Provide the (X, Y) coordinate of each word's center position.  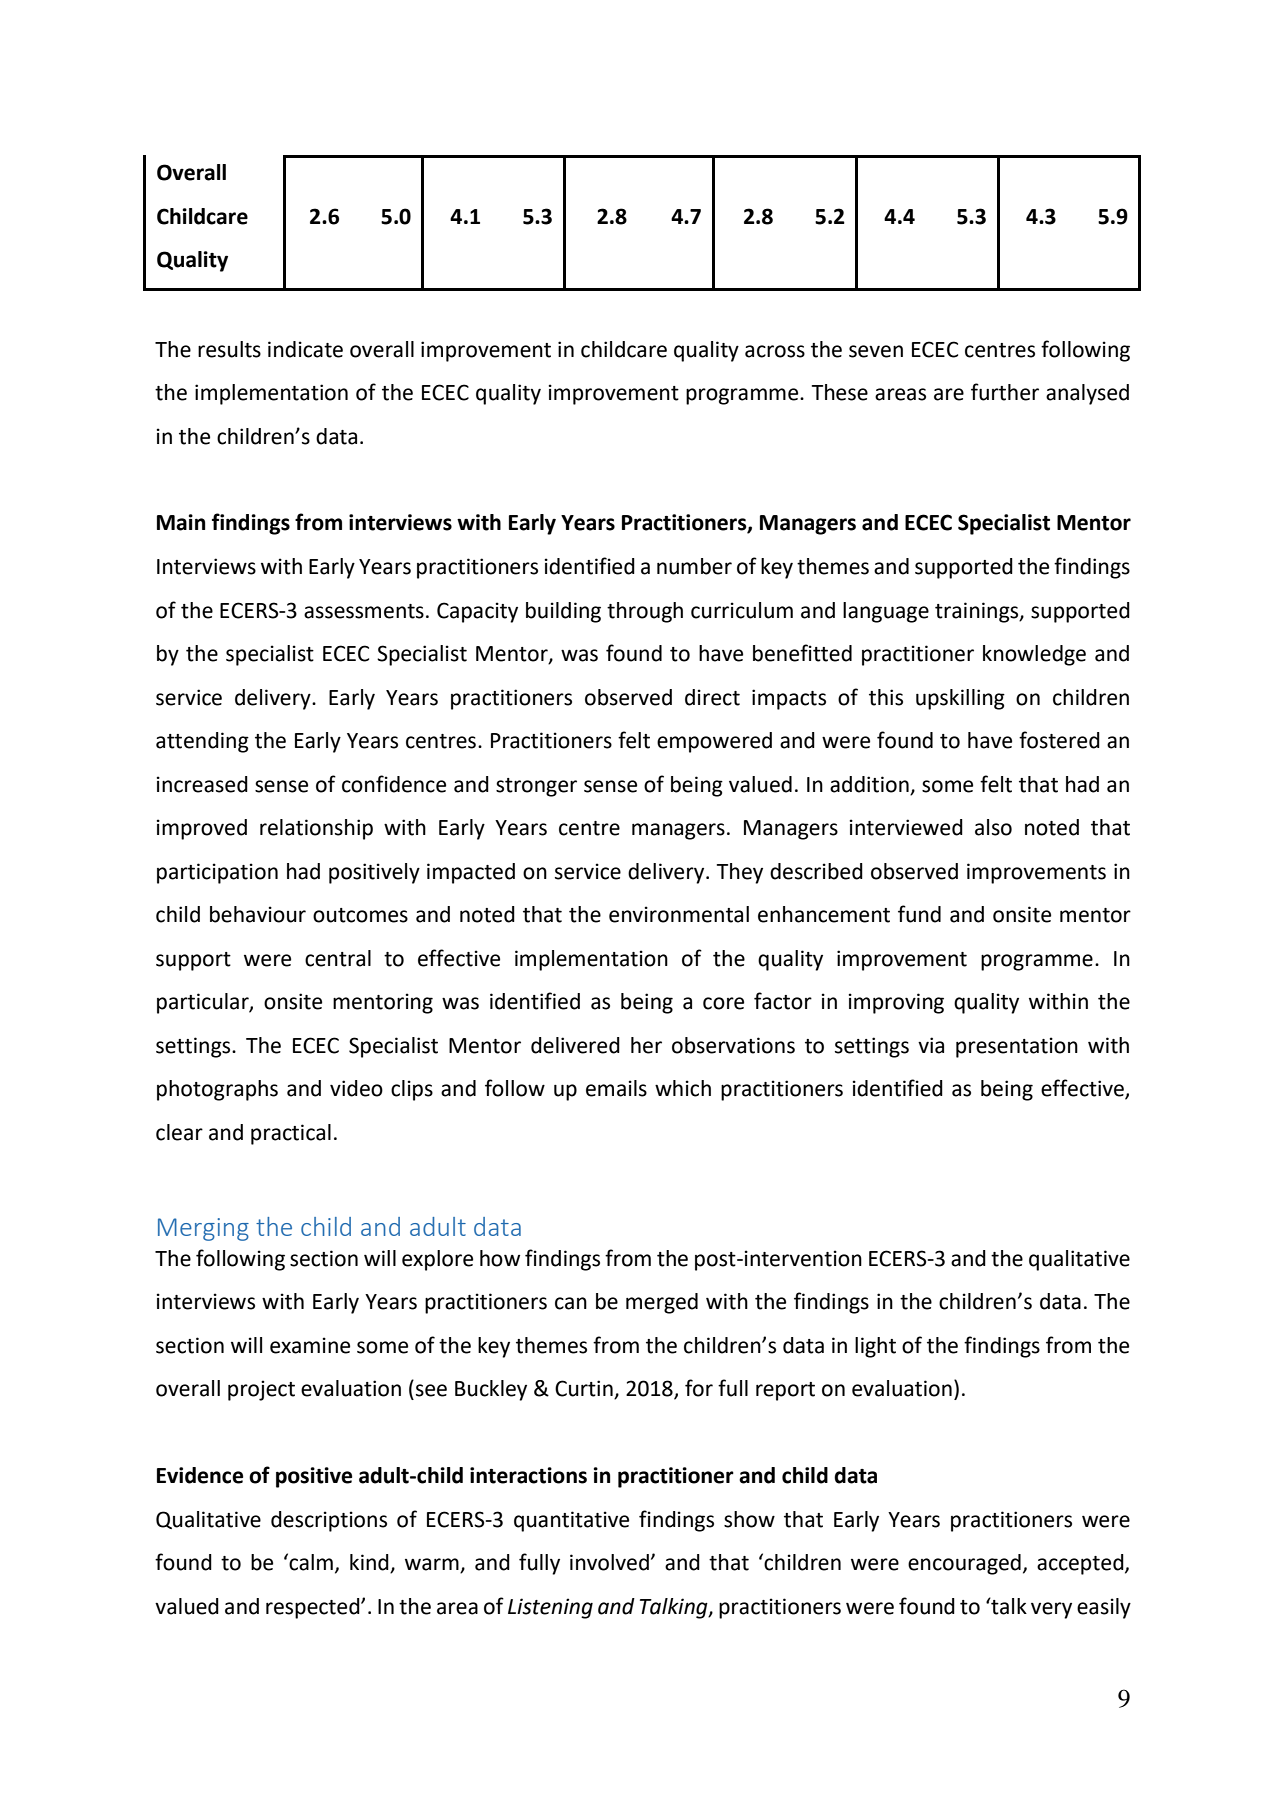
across (775, 351)
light (875, 1347)
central (338, 958)
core (723, 1003)
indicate (305, 349)
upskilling (960, 699)
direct (712, 697)
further (1005, 392)
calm (310, 1562)
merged (662, 1303)
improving (896, 1003)
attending (202, 742)
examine (310, 1345)
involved (609, 1562)
